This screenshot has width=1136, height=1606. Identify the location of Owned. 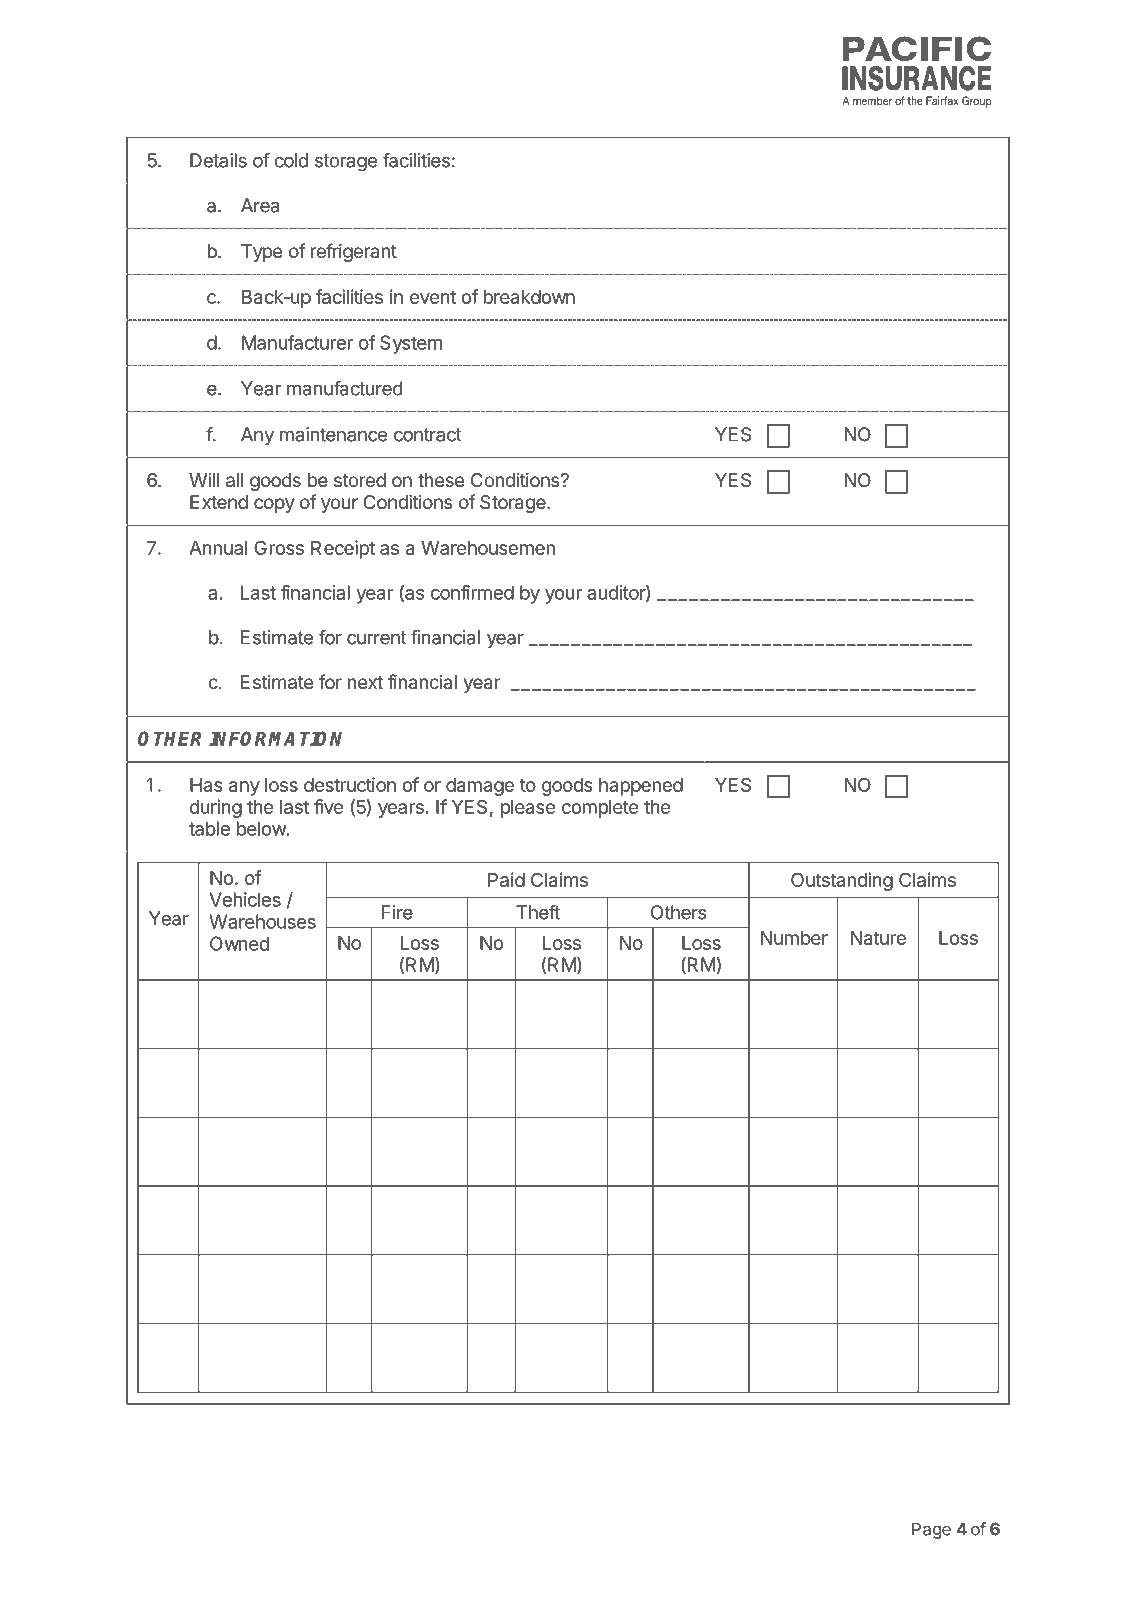
(239, 943).
